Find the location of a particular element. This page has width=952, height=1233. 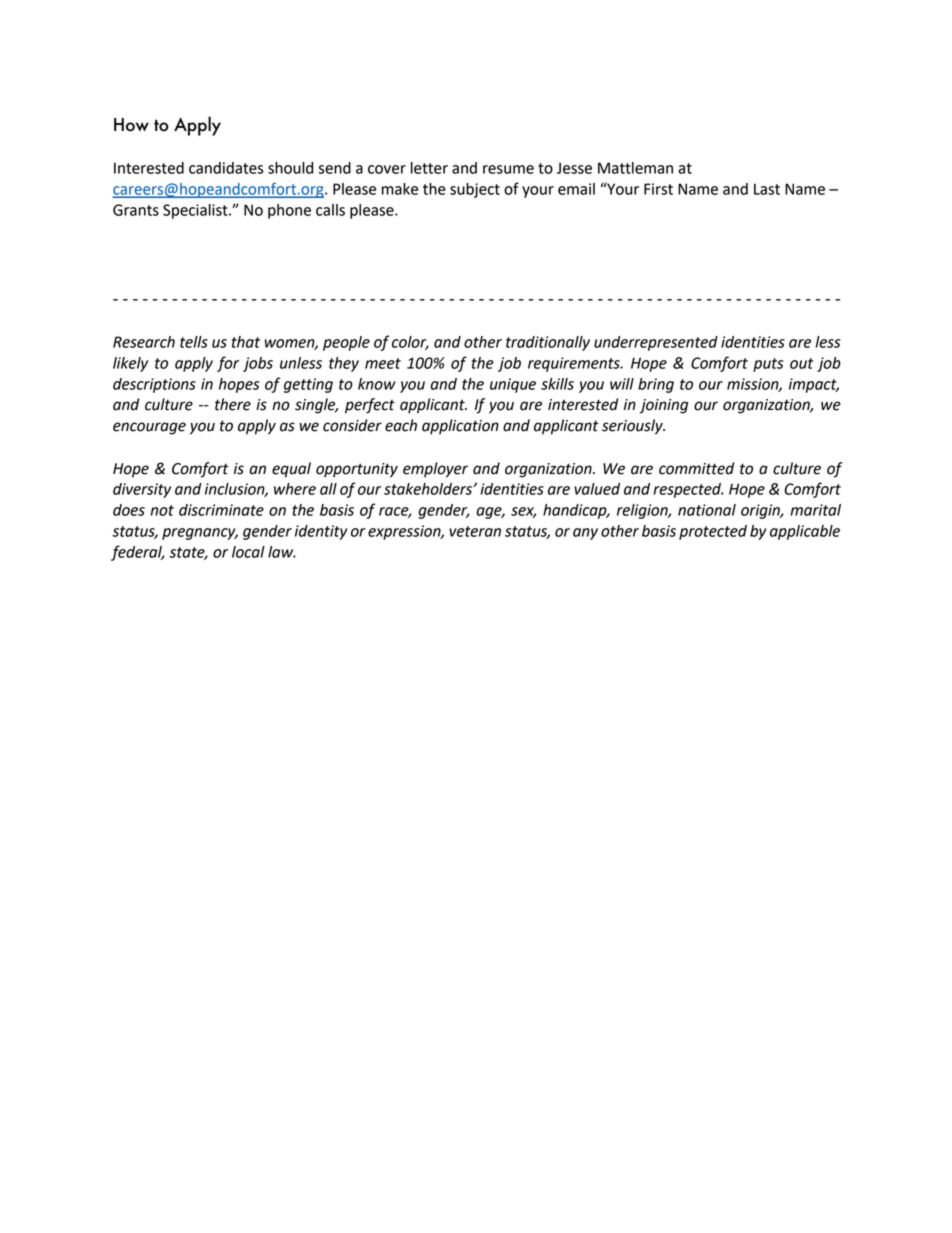

Specialist is located at coordinates (196, 211).
